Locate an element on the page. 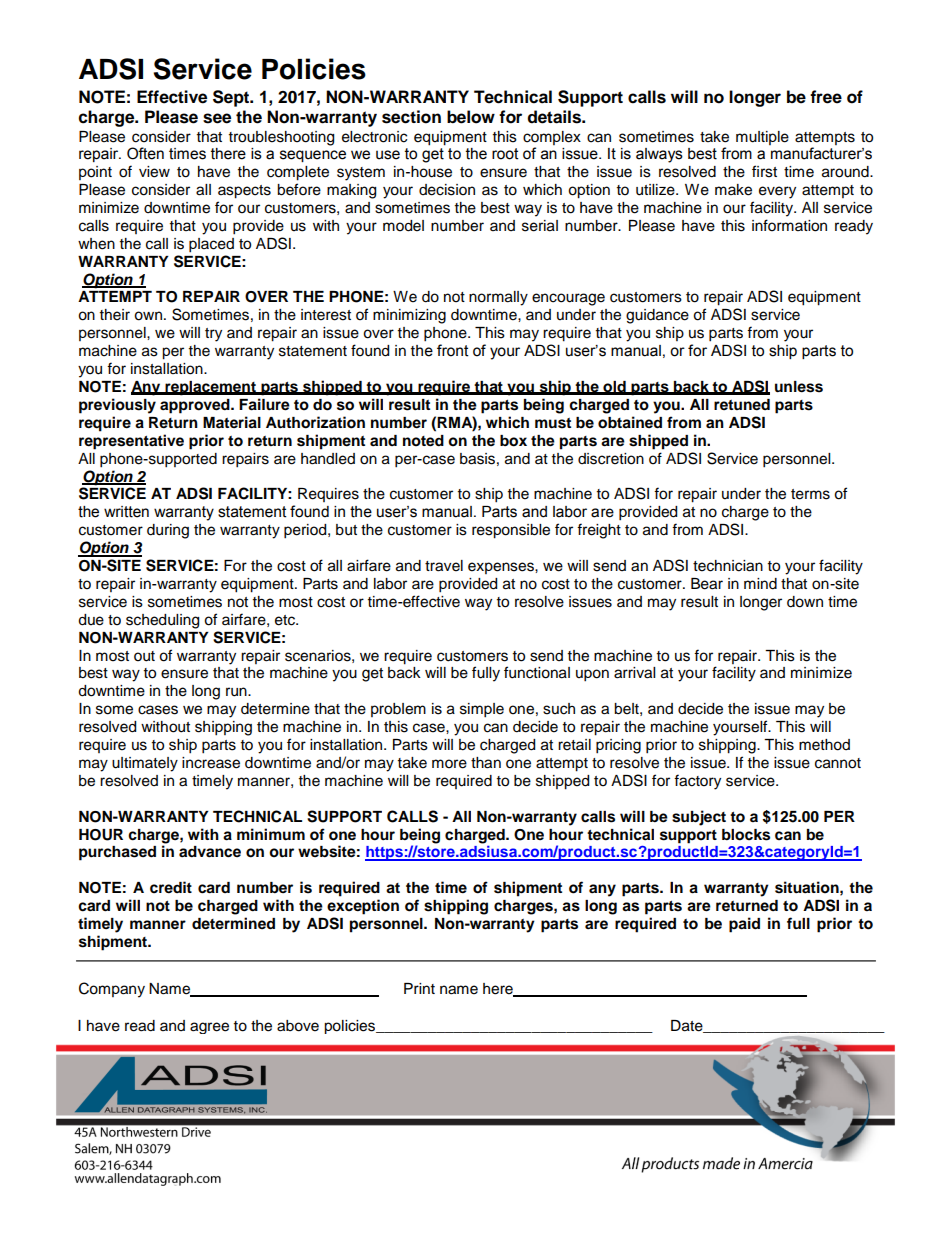  multiple is located at coordinates (762, 138).
